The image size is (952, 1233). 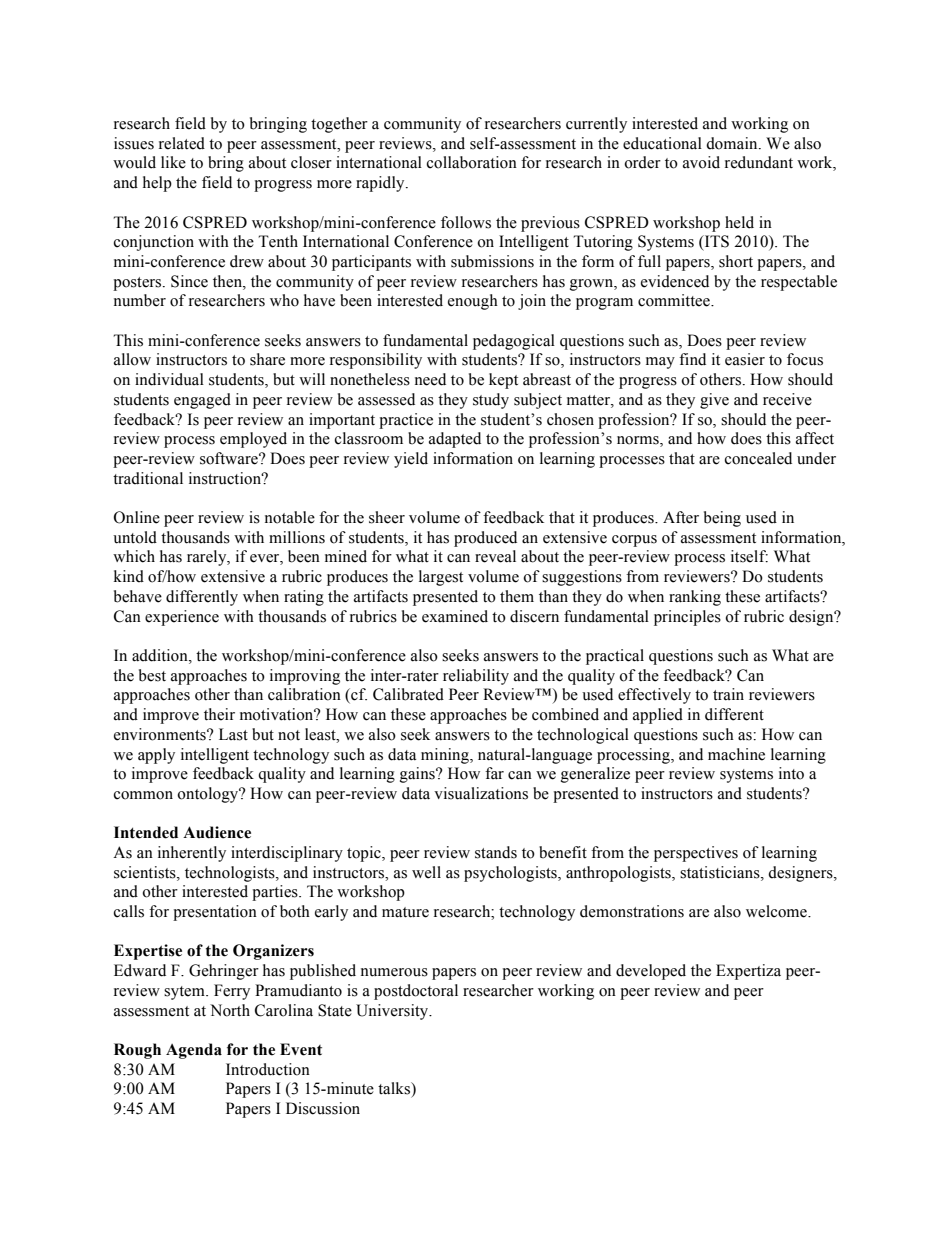 I want to click on collaboration, so click(x=472, y=162).
